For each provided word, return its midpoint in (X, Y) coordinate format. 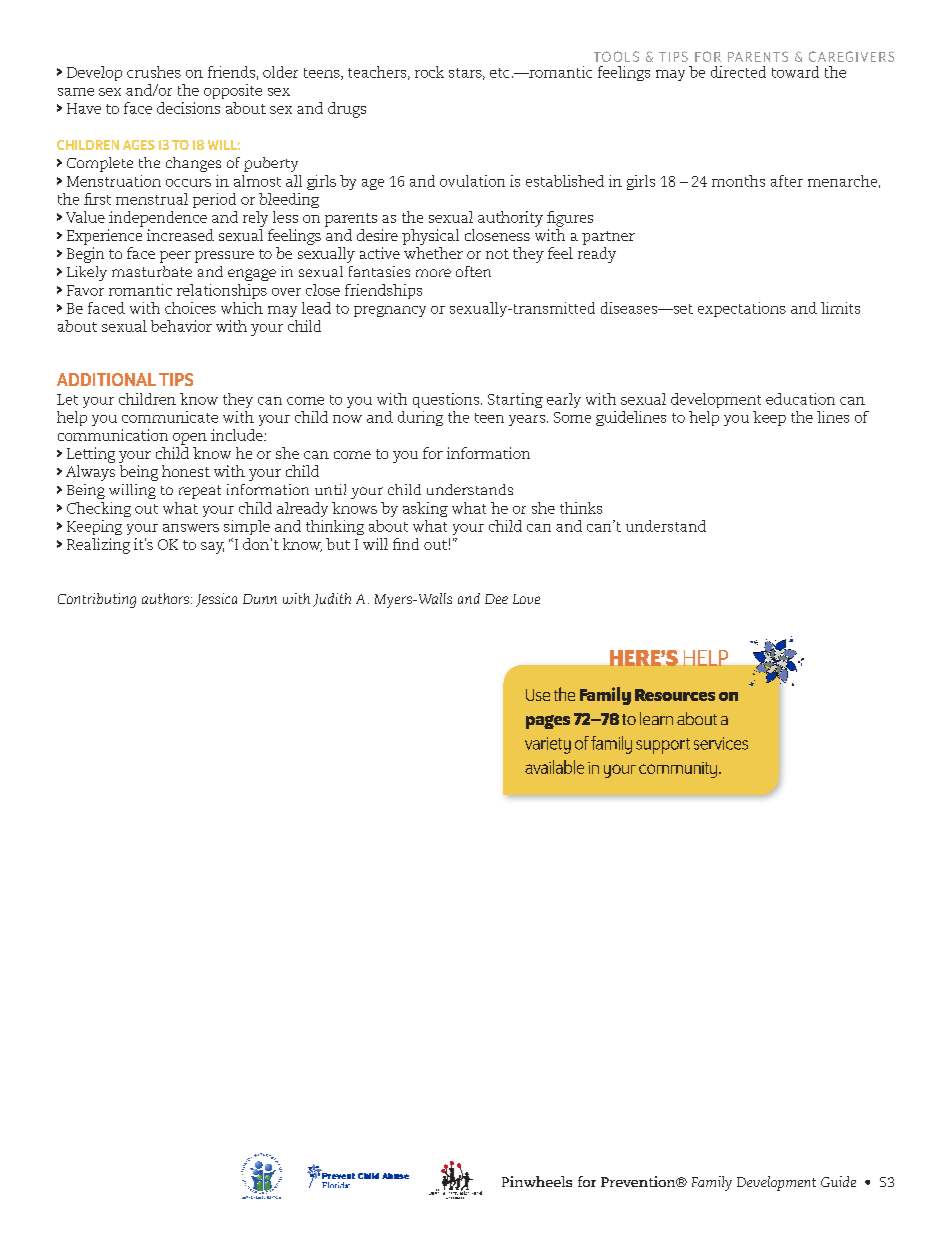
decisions (188, 108)
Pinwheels (537, 1181)
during (420, 418)
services (721, 743)
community (679, 770)
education (800, 399)
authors (165, 598)
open (190, 439)
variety (548, 745)
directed (738, 72)
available (554, 767)
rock (429, 72)
